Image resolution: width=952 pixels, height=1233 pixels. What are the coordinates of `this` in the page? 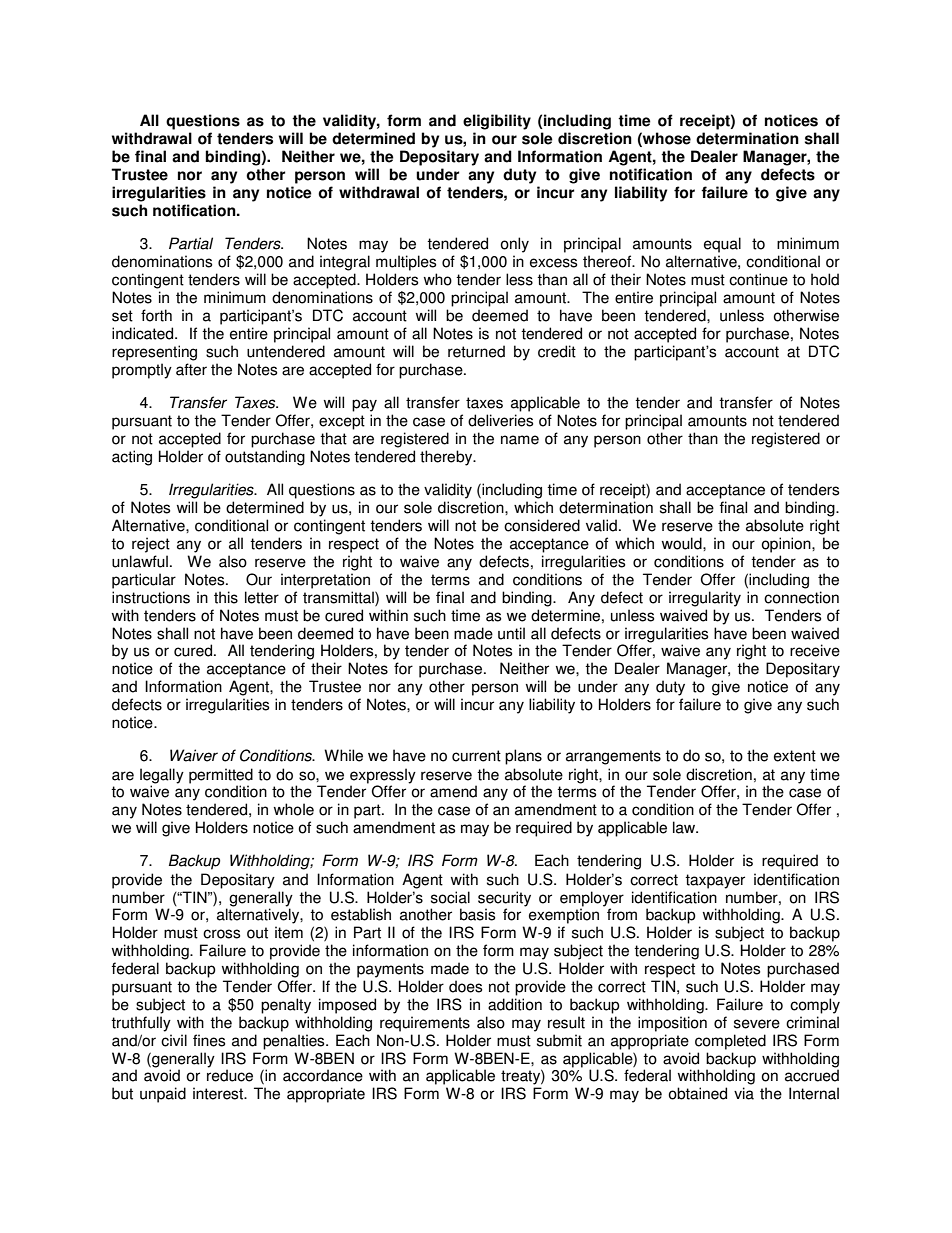 It's located at (226, 597).
